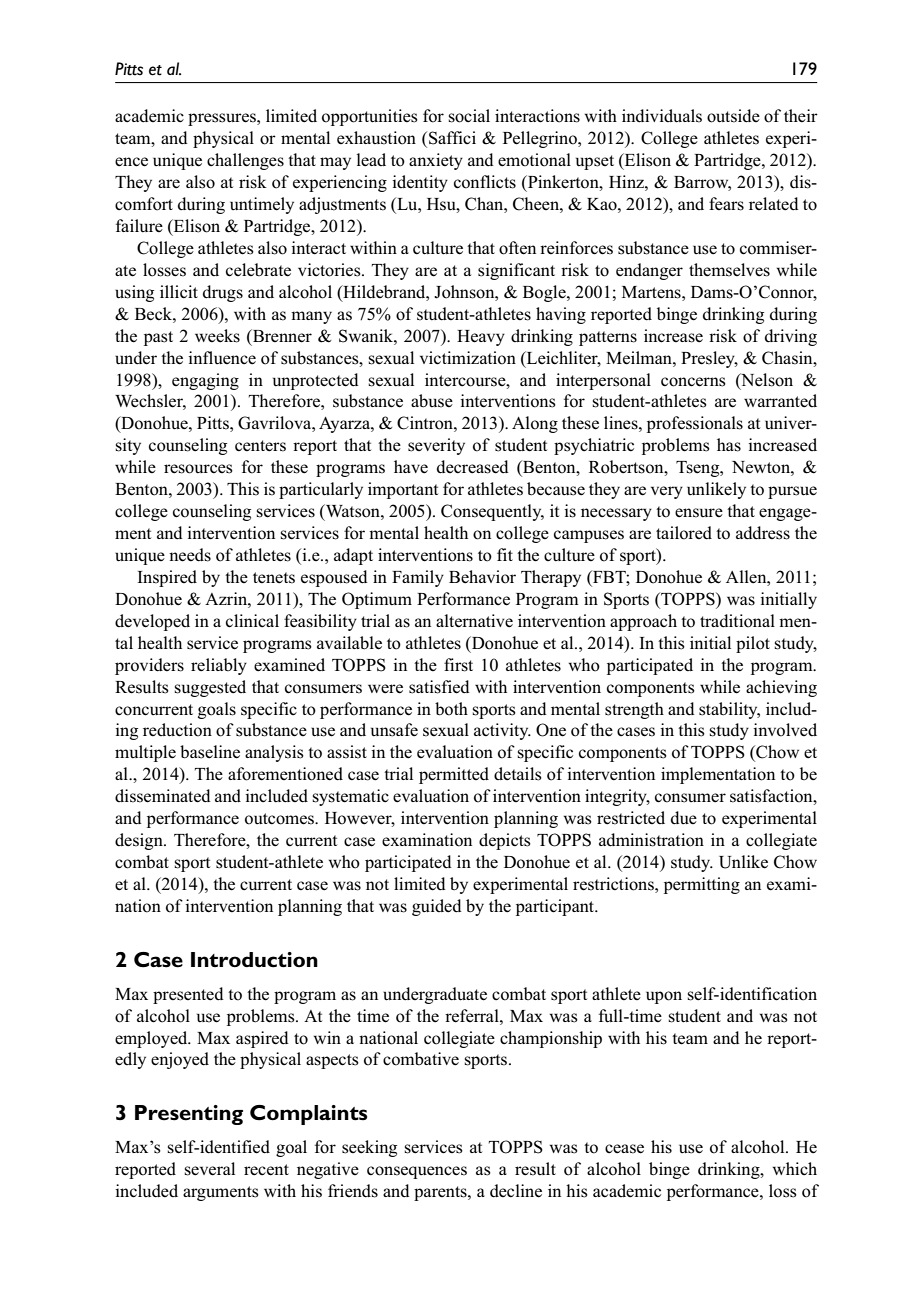  Describe the element at coordinates (516, 1191) in the screenshot. I see `decline` at that location.
